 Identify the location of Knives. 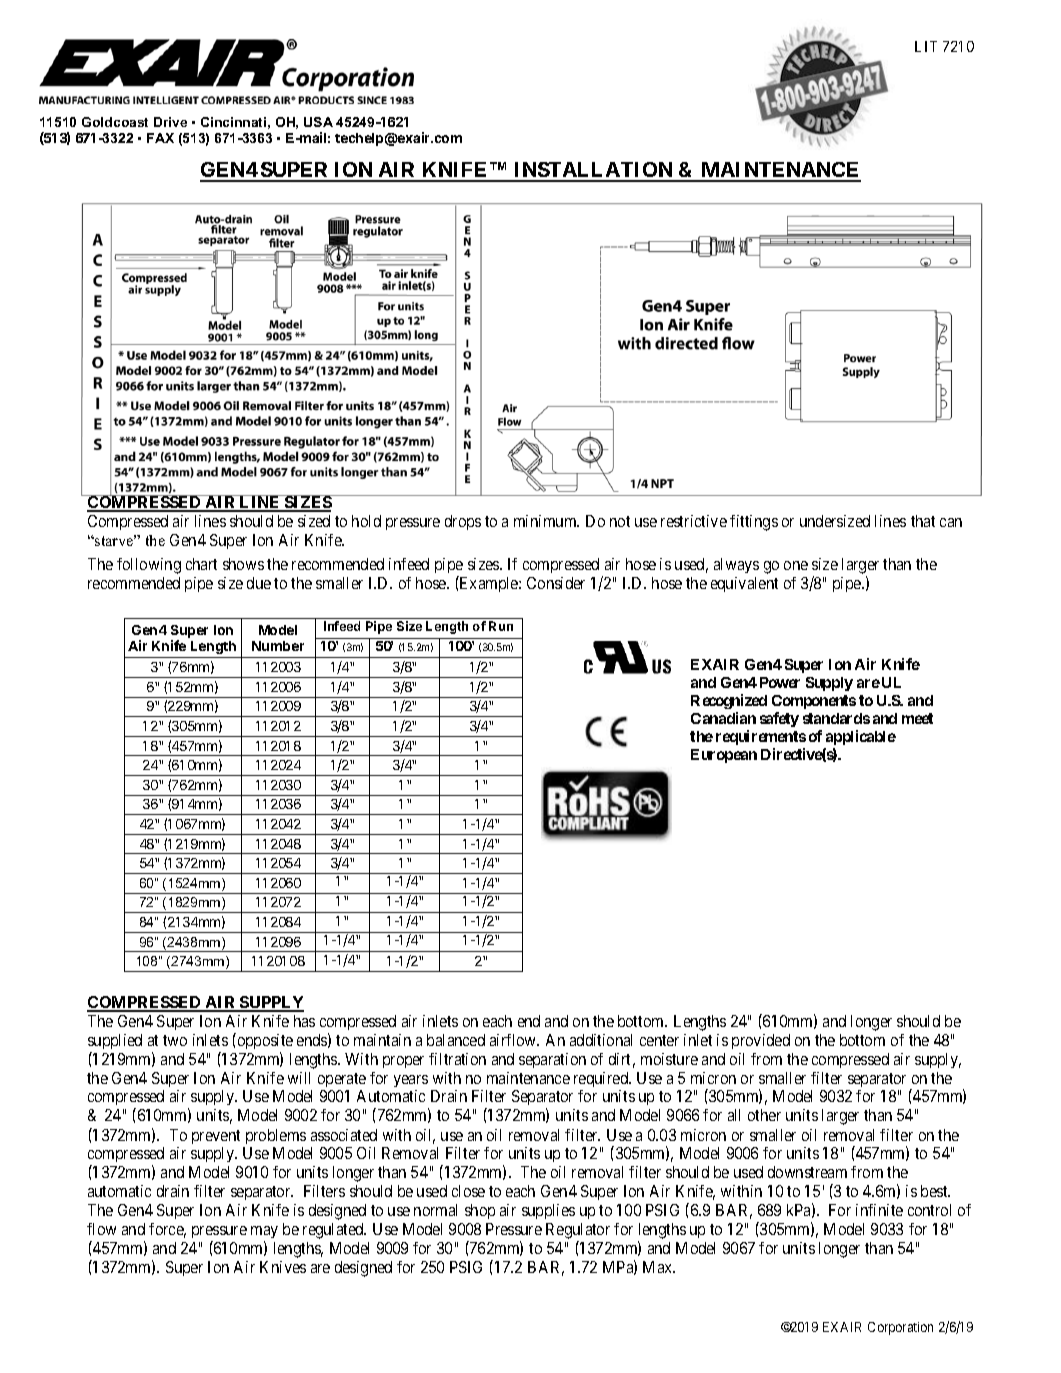
(283, 1267).
